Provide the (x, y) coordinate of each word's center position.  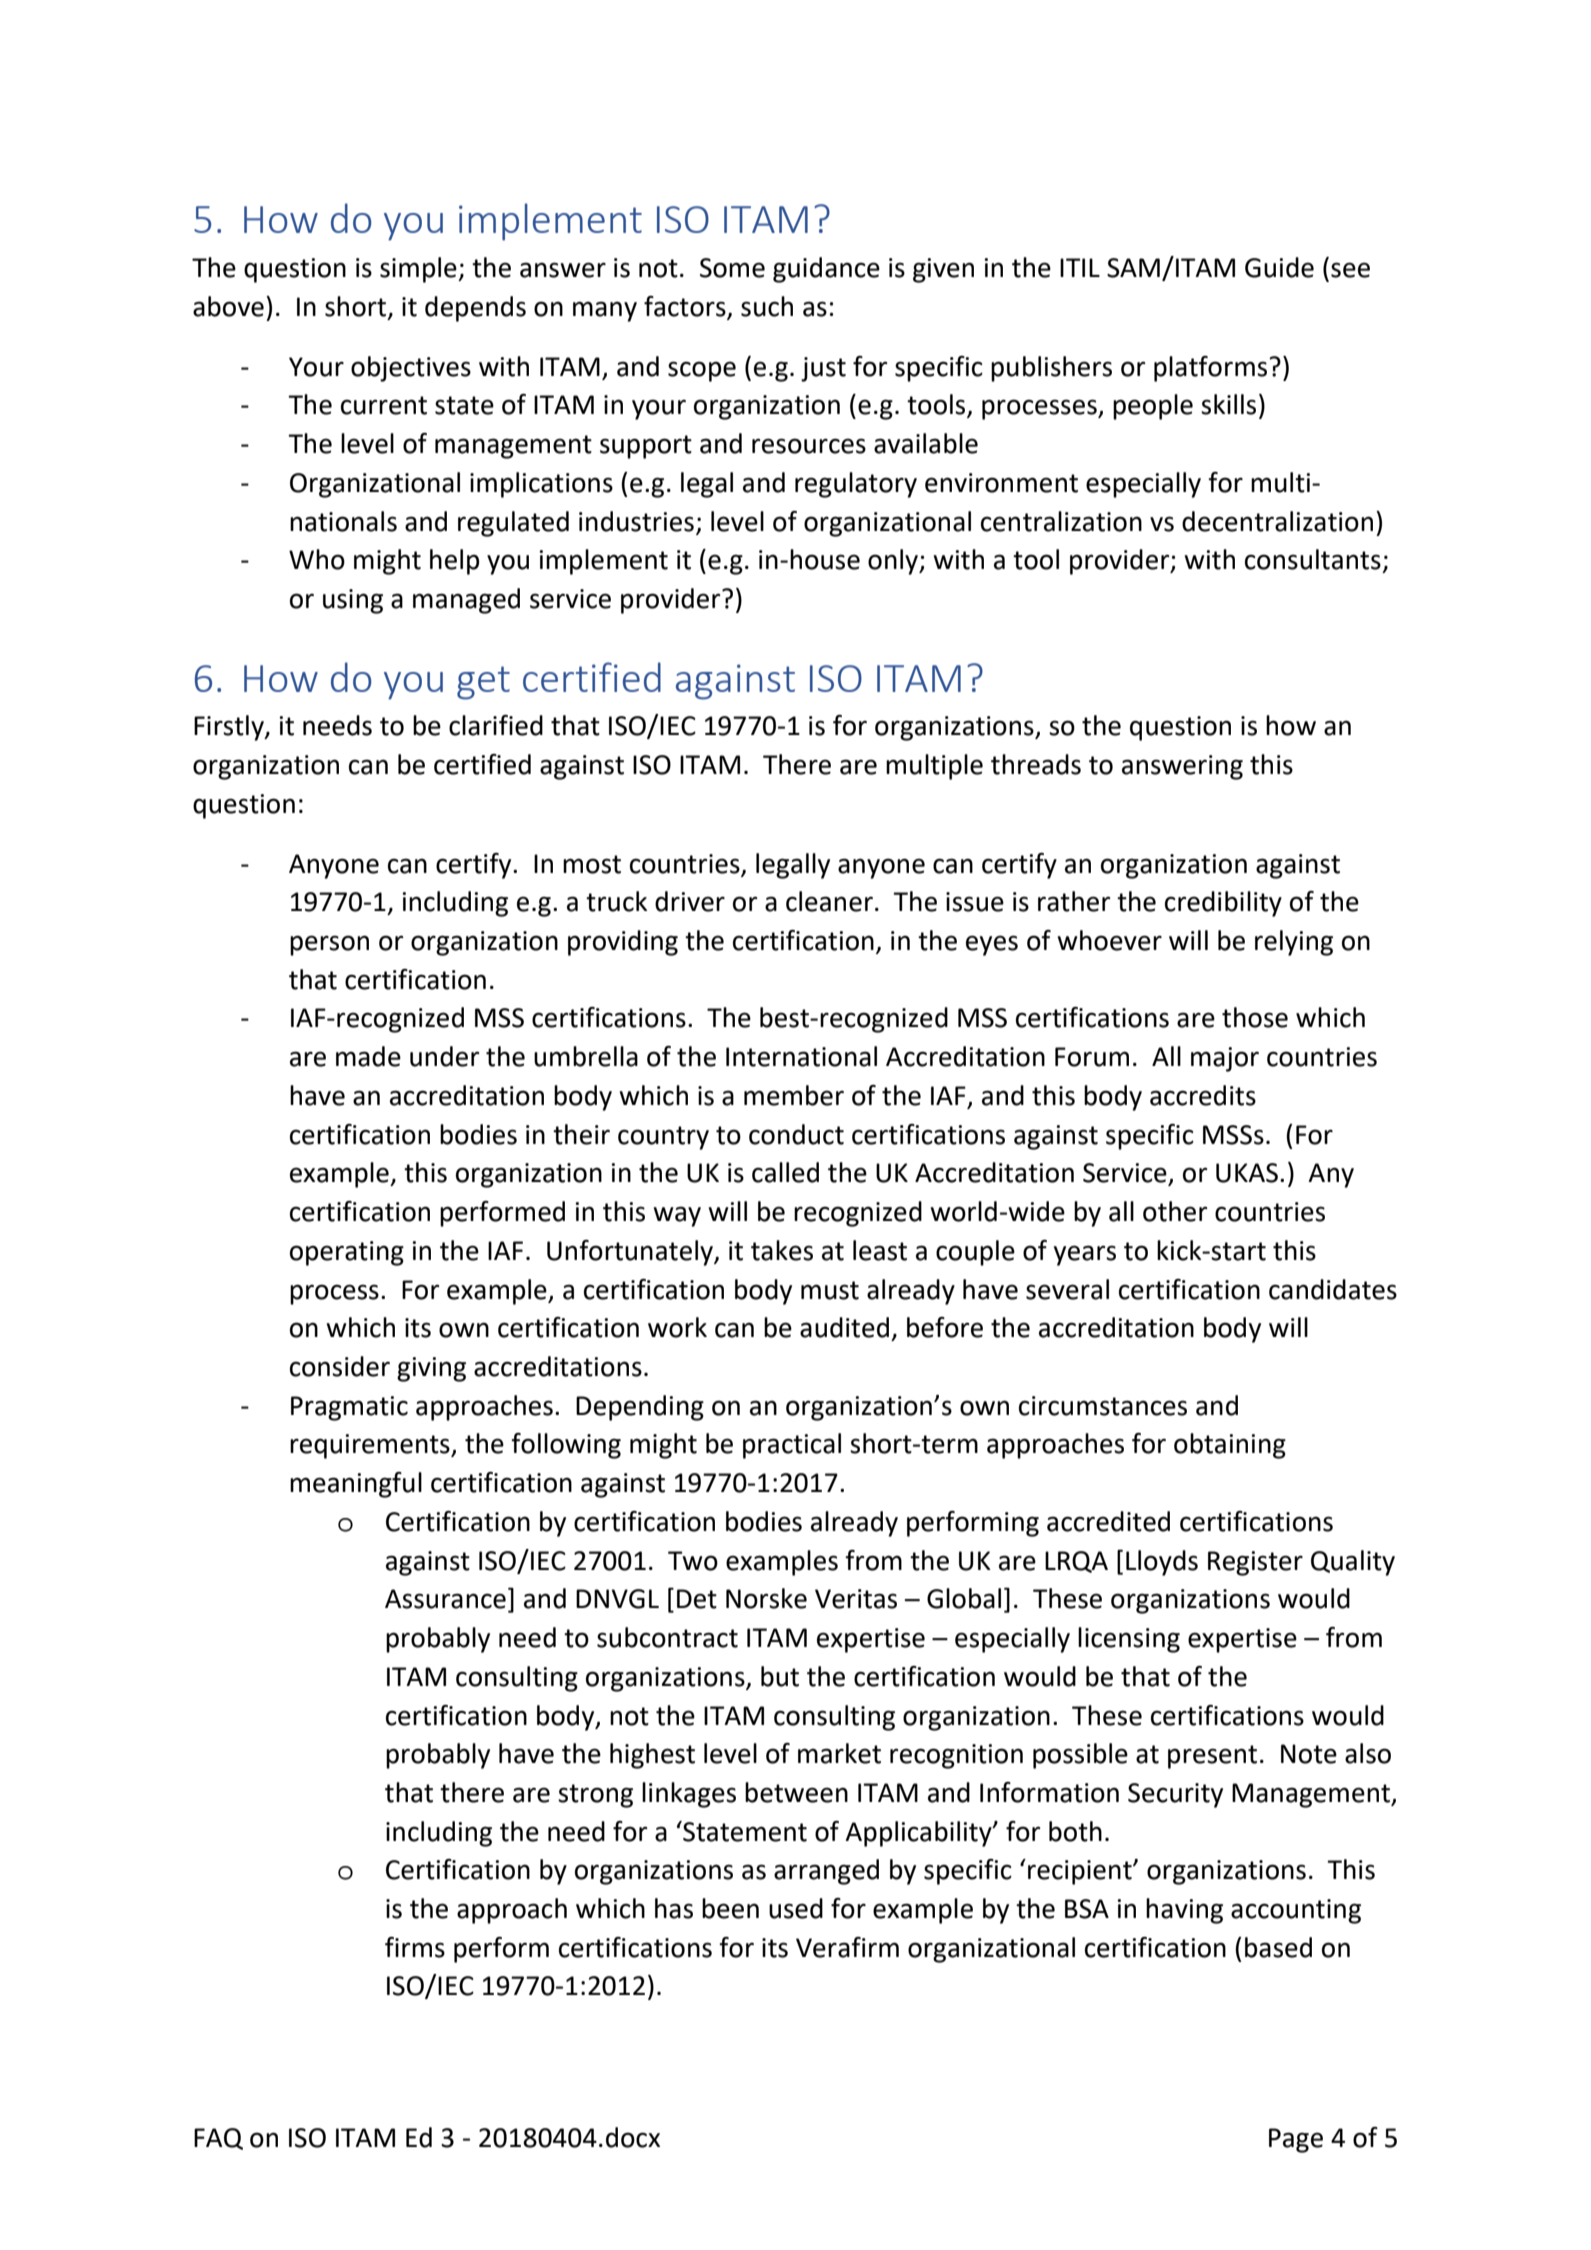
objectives (411, 369)
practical (792, 1446)
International (801, 1056)
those (1255, 1017)
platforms (1212, 369)
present (1212, 1757)
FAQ (218, 2139)
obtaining (1230, 1446)
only (894, 562)
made (368, 1056)
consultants (1313, 559)
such (767, 306)
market (839, 1753)
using (353, 601)
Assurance (445, 1599)
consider (340, 1366)
